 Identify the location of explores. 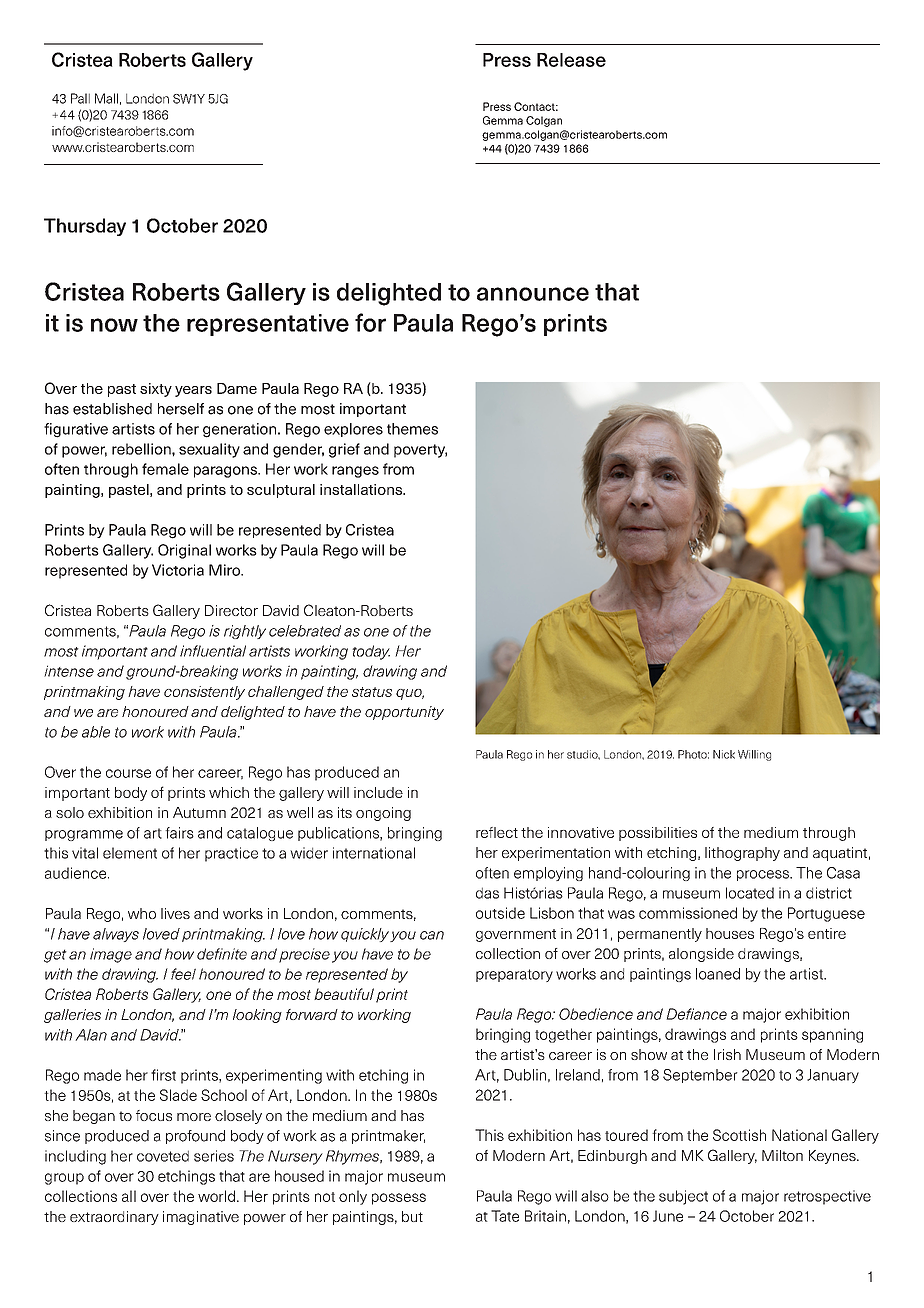
(353, 430).
